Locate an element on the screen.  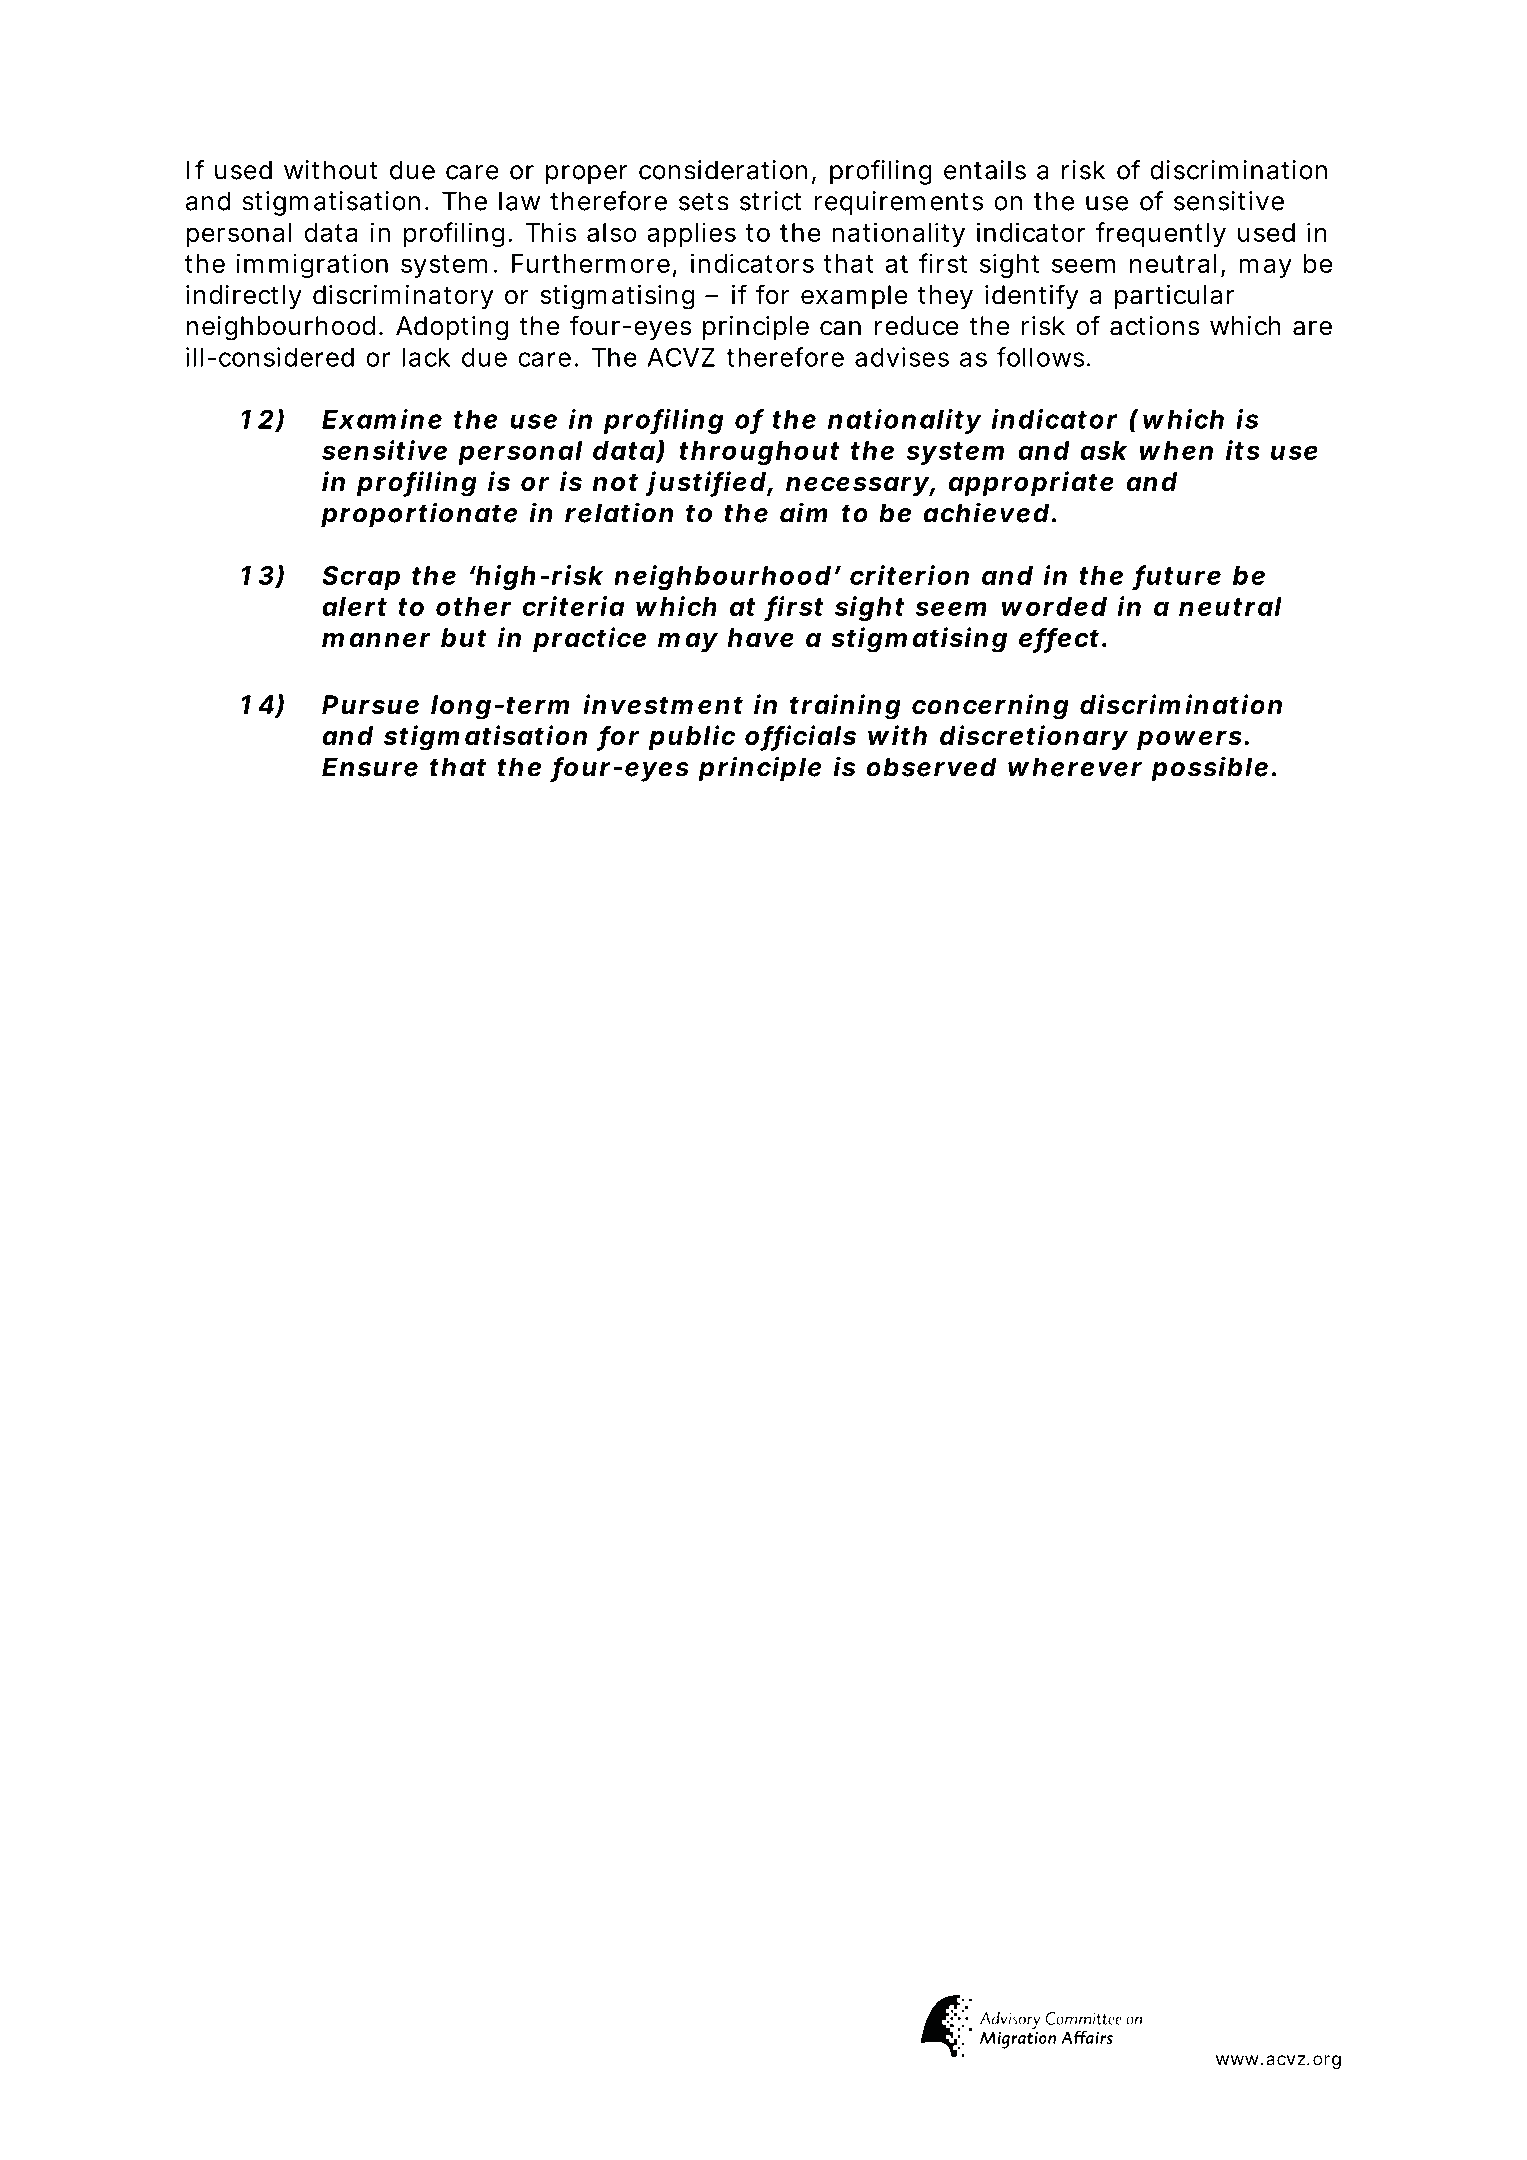
lack is located at coordinates (426, 357).
